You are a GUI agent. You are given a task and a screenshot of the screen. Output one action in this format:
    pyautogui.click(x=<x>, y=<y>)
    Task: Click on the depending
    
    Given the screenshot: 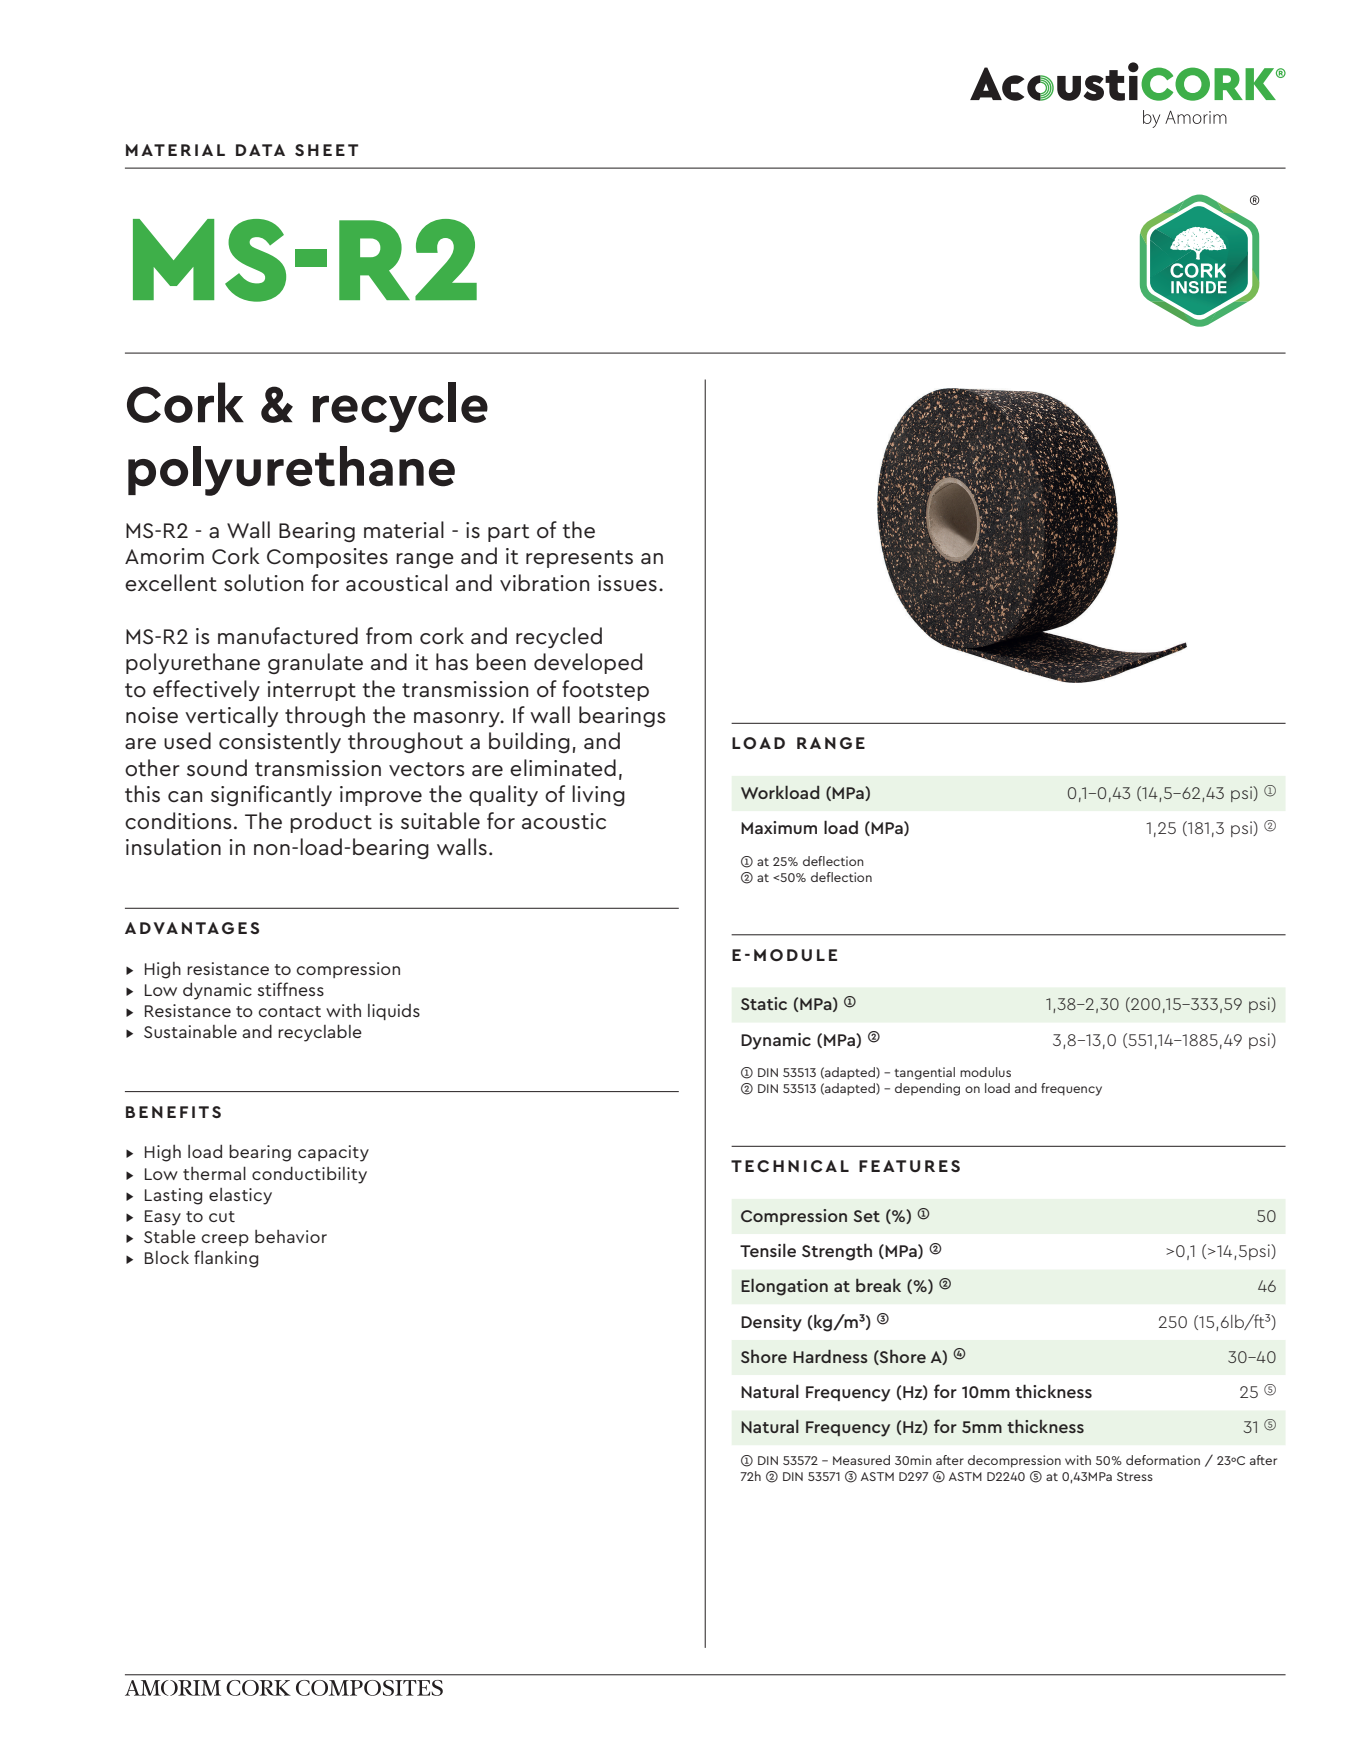 What is the action you would take?
    pyautogui.click(x=927, y=1089)
